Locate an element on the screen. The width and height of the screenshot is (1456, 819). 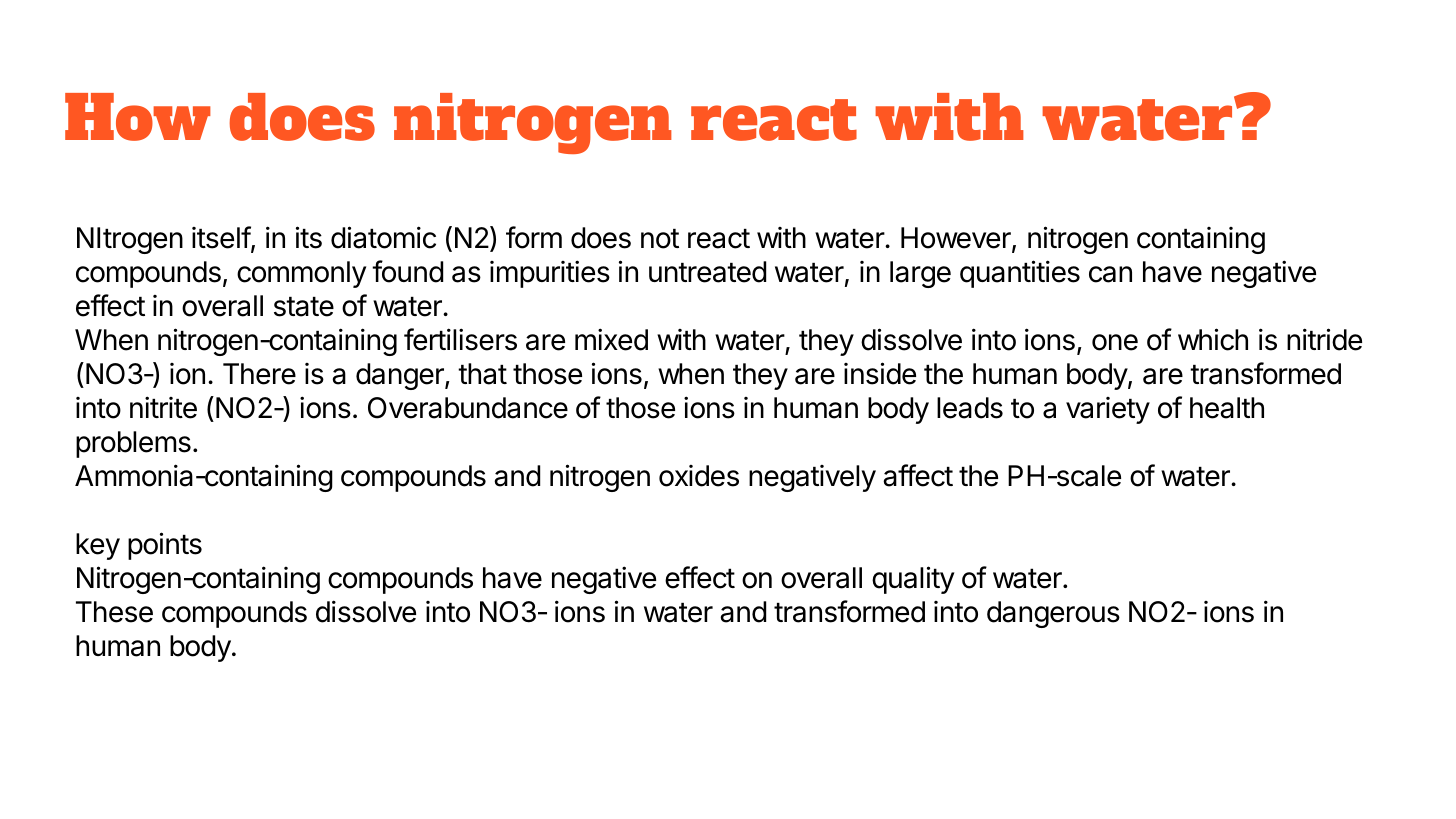
not is located at coordinates (660, 239).
